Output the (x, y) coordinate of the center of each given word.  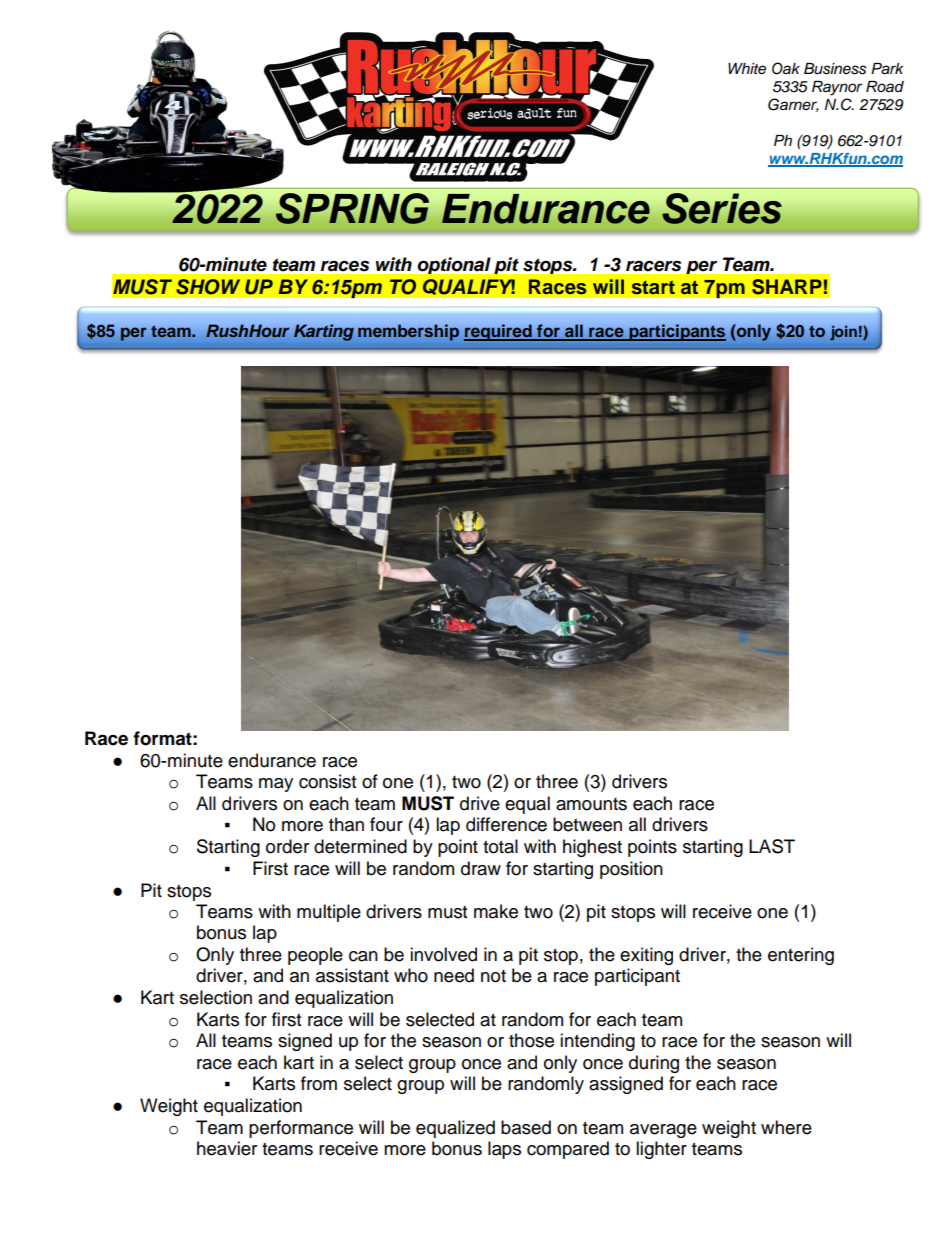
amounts (591, 804)
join (843, 333)
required (499, 332)
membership (408, 332)
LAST (772, 846)
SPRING (352, 208)
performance (301, 1129)
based (526, 1127)
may (276, 785)
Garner (793, 105)
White (747, 69)
